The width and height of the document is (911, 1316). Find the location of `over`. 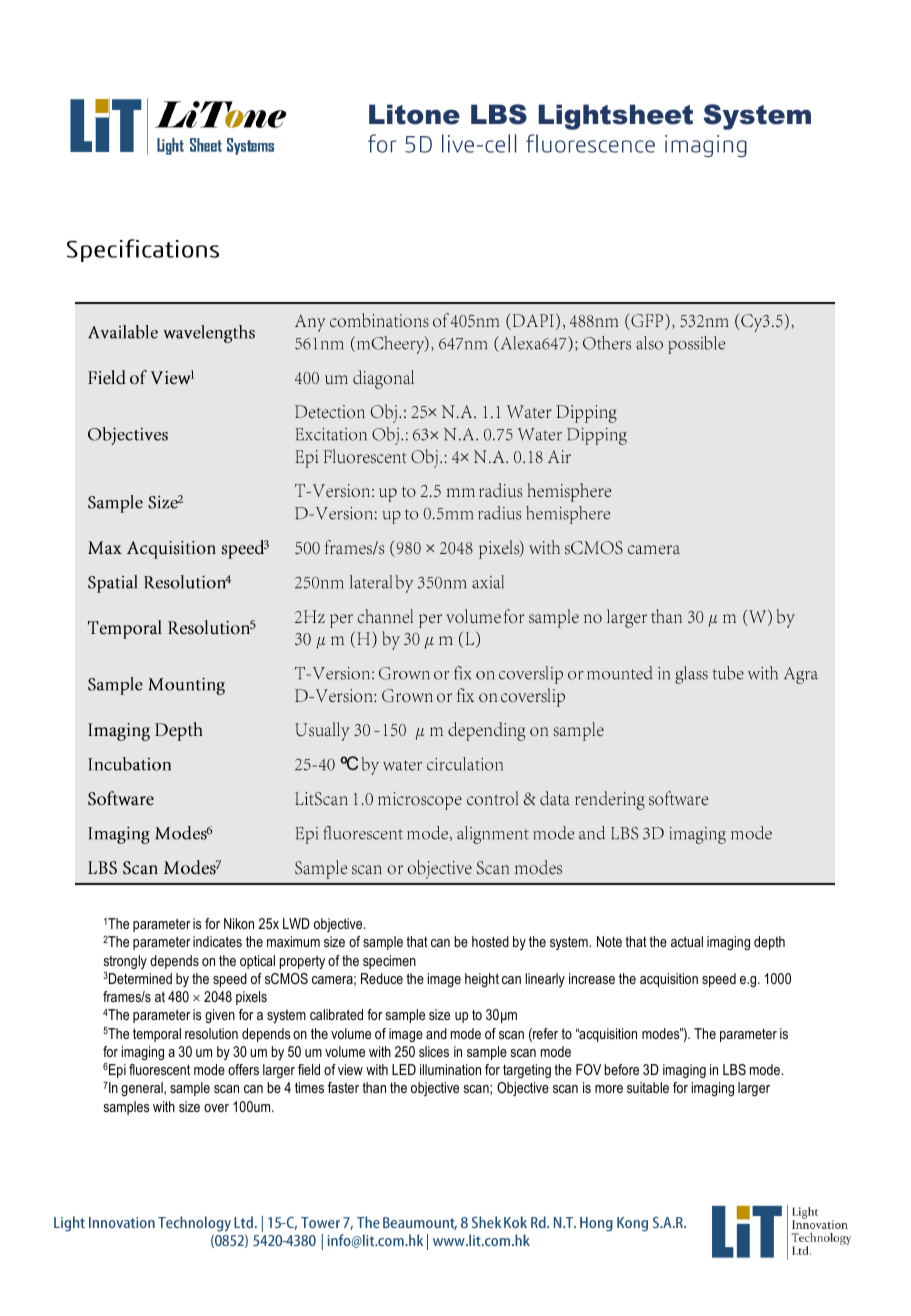

over is located at coordinates (216, 1108).
